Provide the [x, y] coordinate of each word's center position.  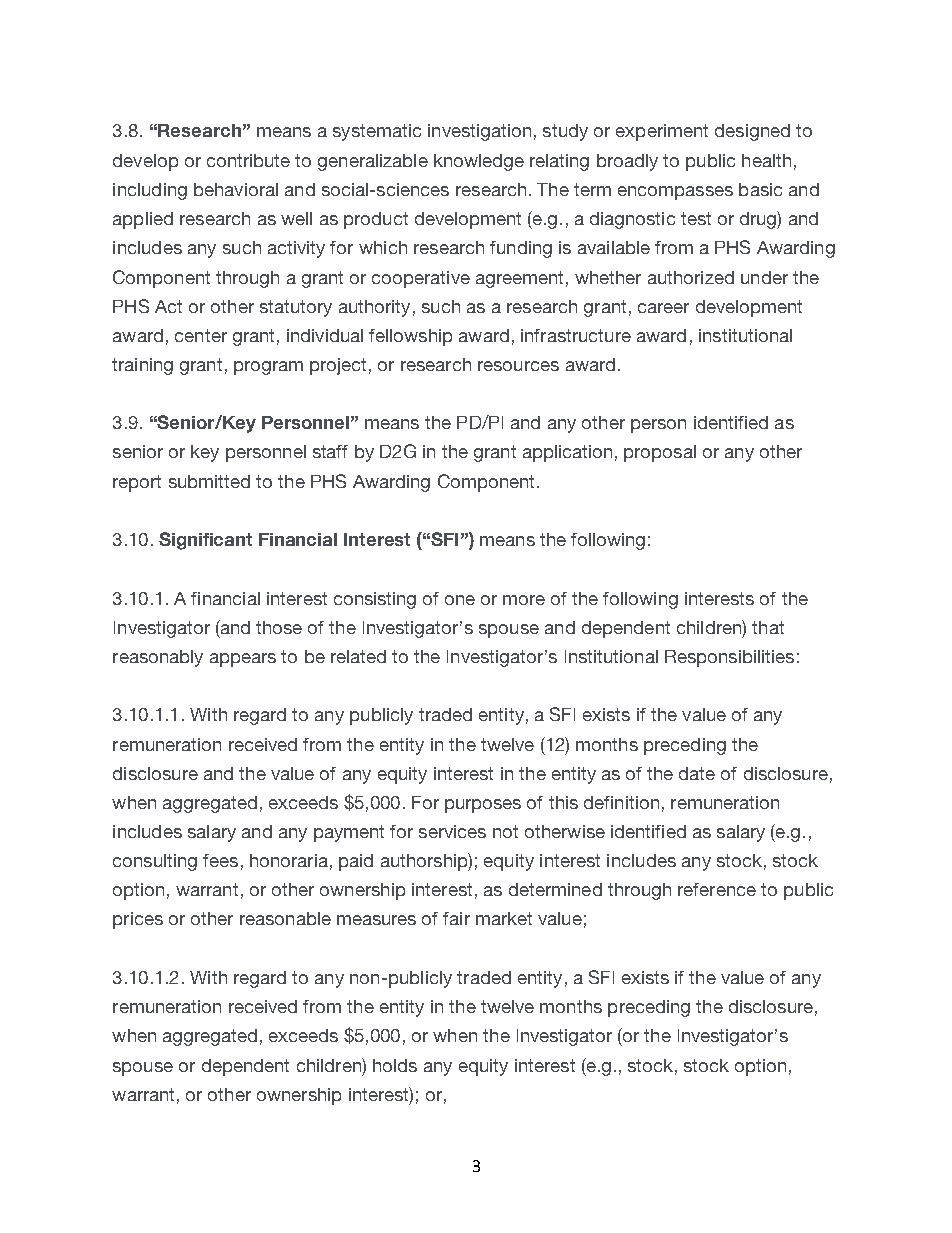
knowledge [479, 162]
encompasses [675, 193]
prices [138, 920]
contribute [248, 160]
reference [717, 889]
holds [395, 1065]
